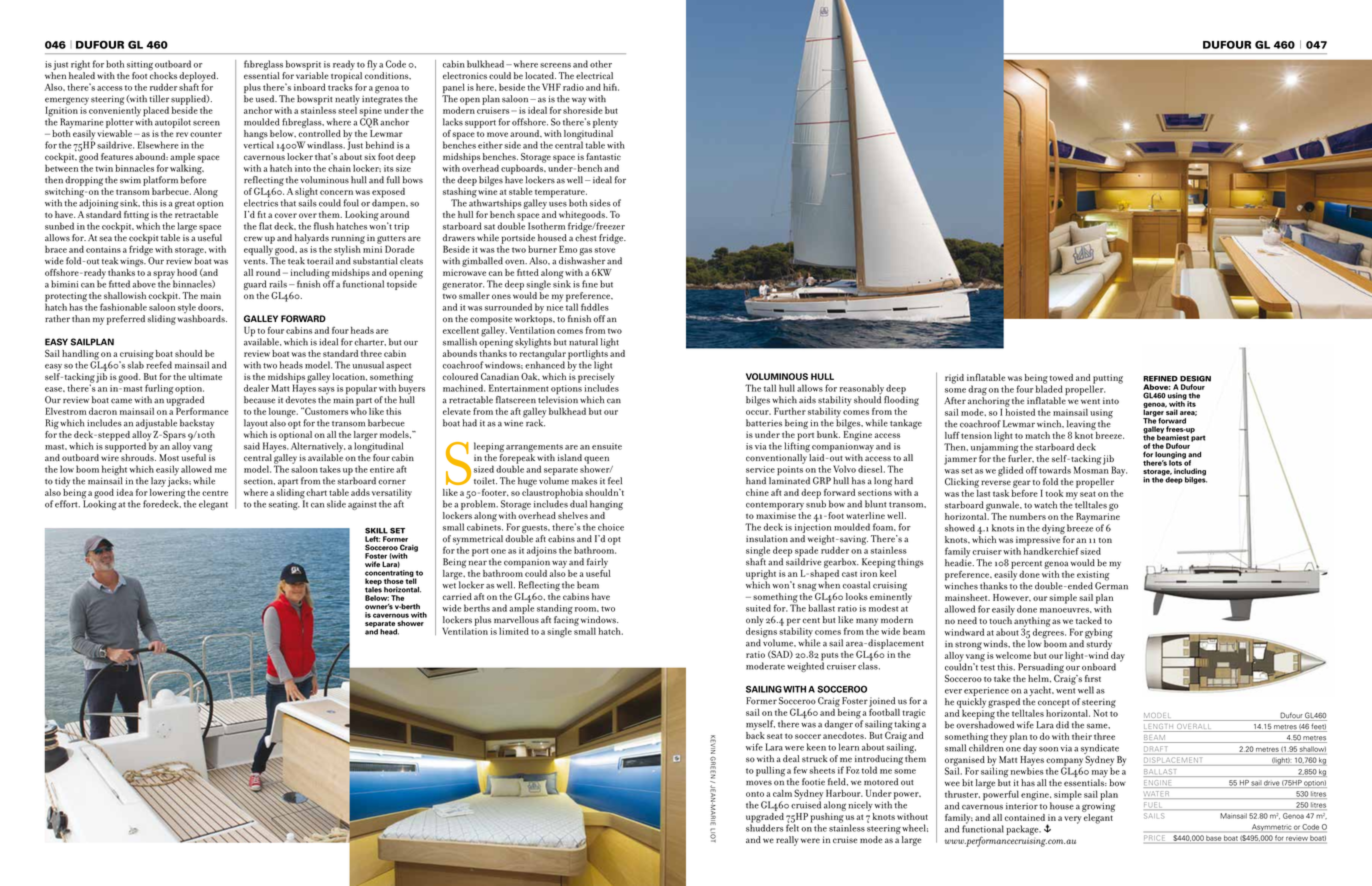 This screenshot has width=1372, height=886. What do you see at coordinates (169, 457) in the screenshot?
I see `Most` at bounding box center [169, 457].
